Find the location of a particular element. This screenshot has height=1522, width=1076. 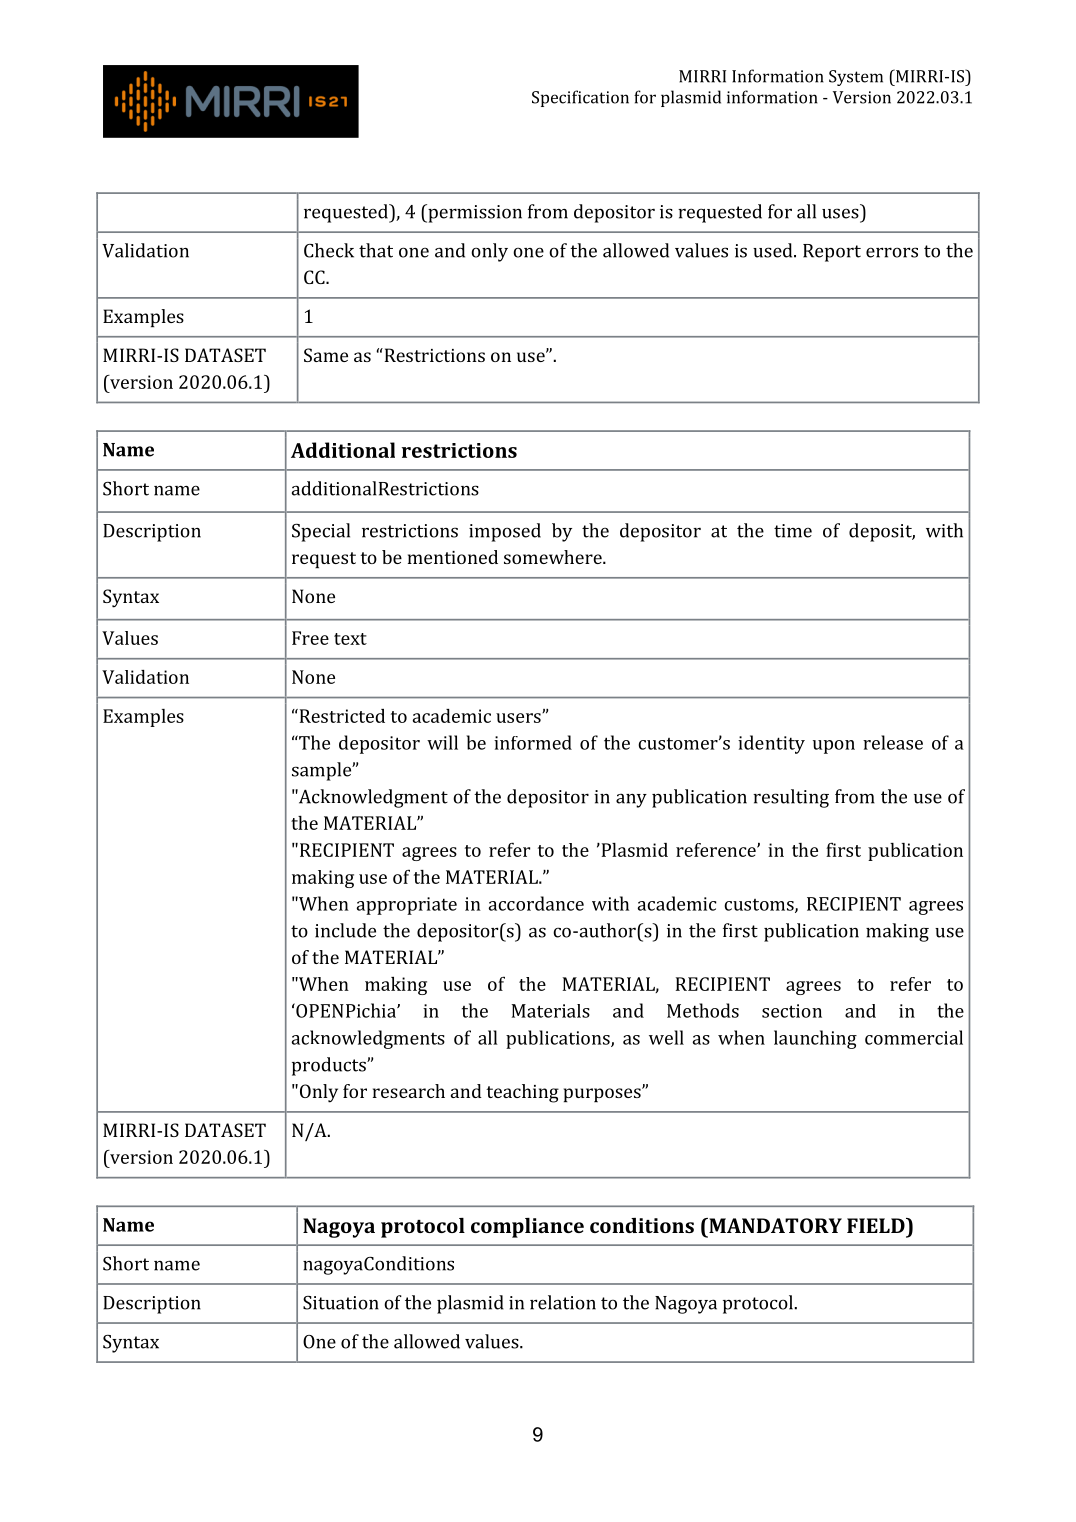

FIELD is located at coordinates (877, 1225).
